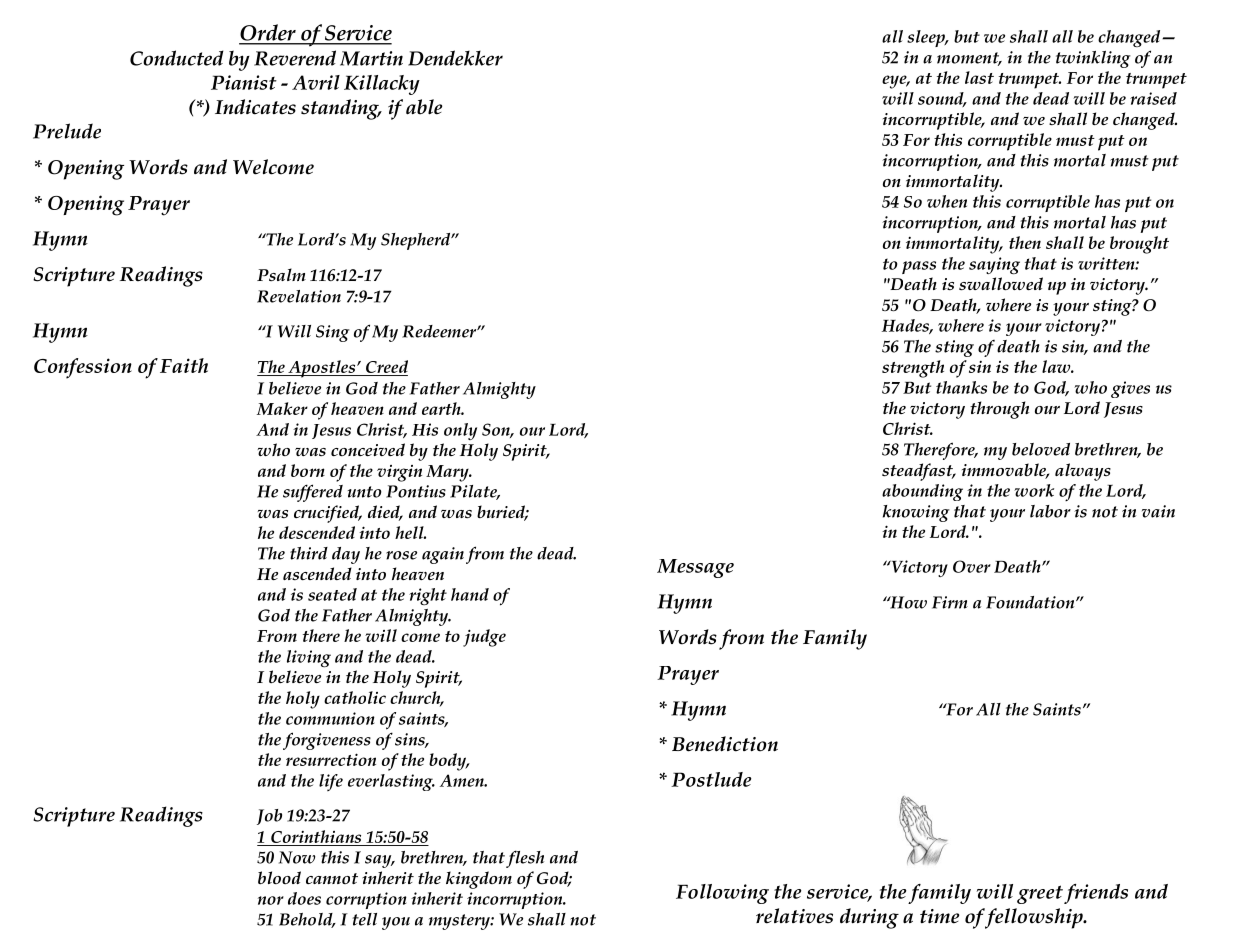  Describe the element at coordinates (309, 658) in the screenshot. I see `living` at that location.
